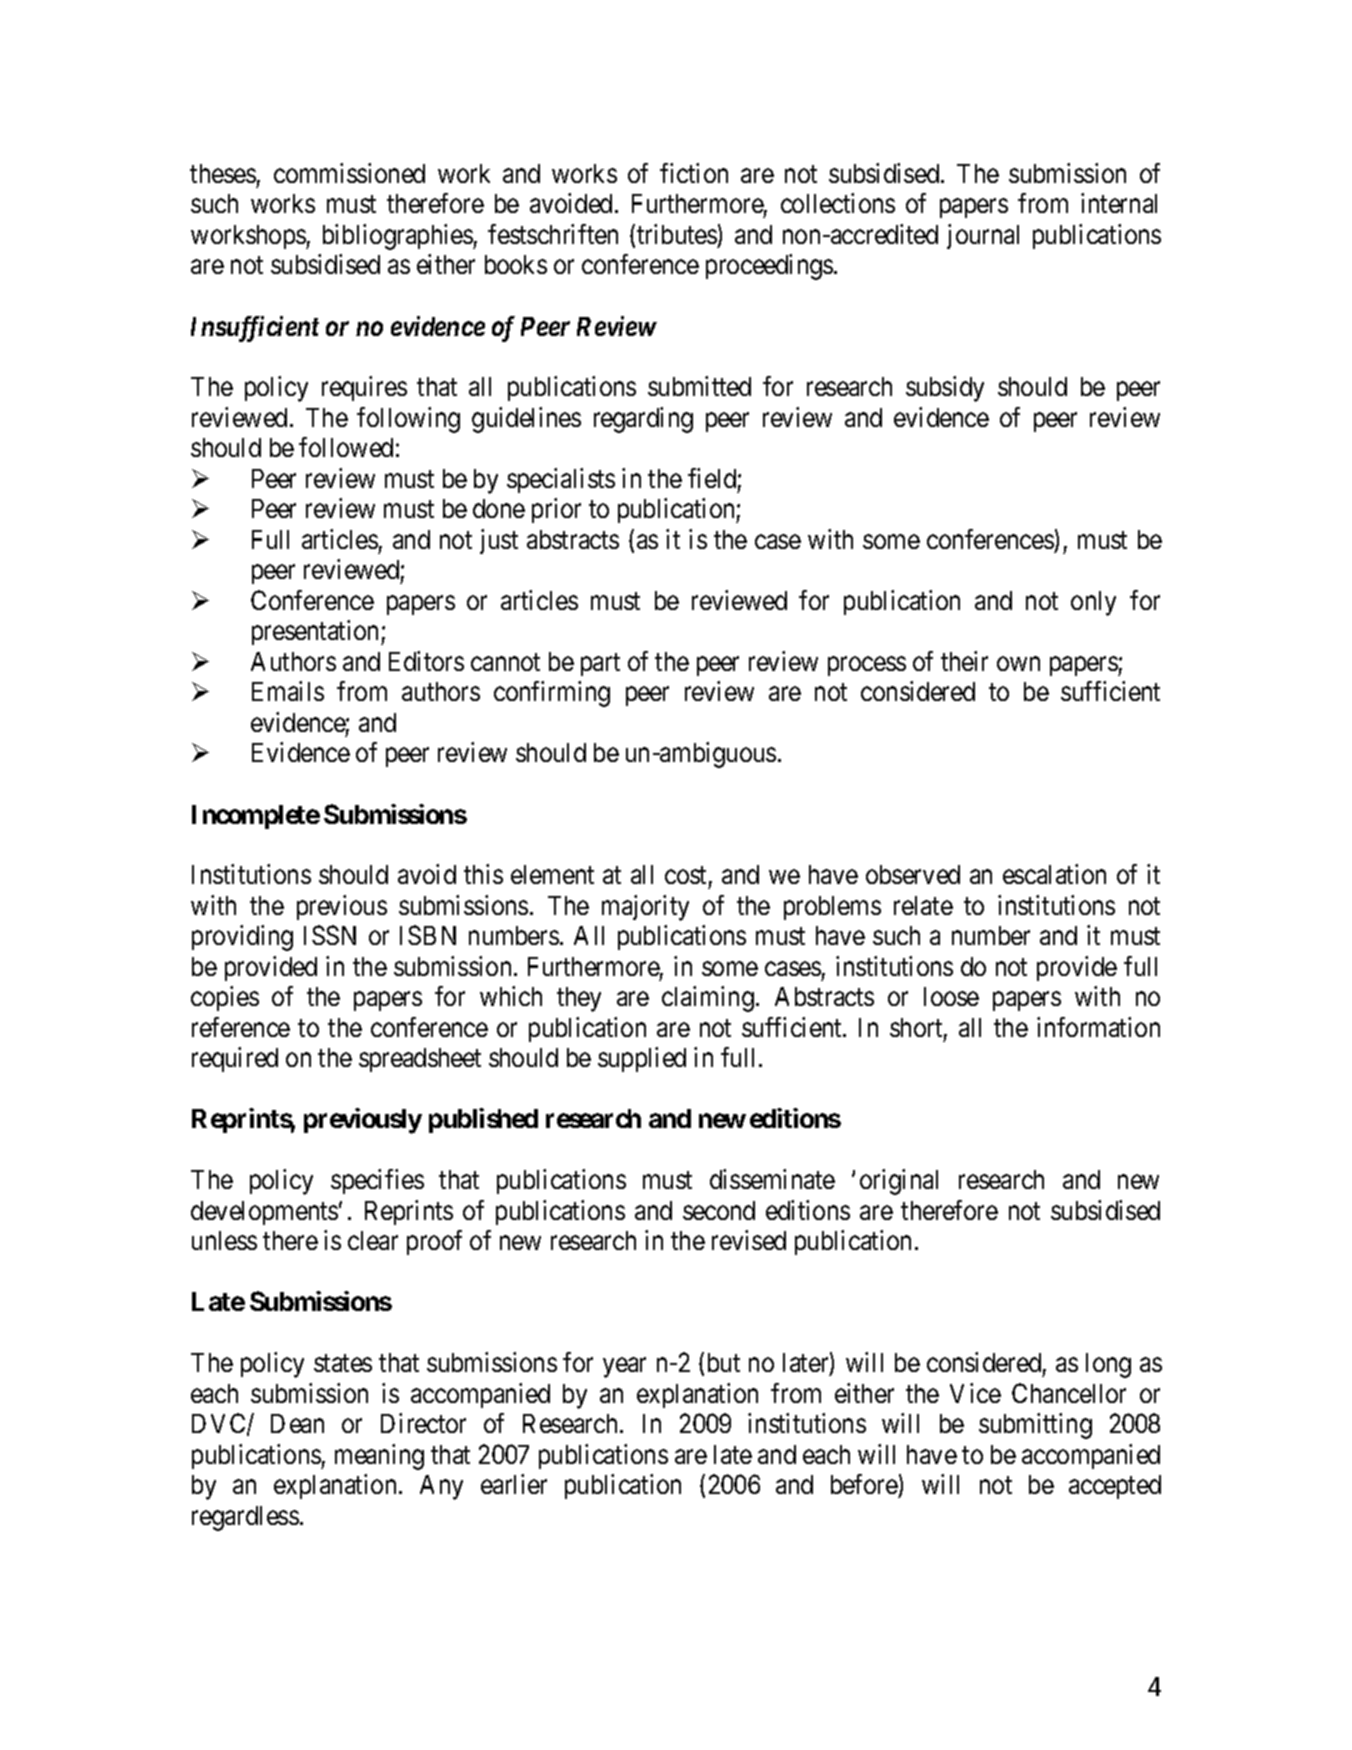 The image size is (1352, 1750). What do you see at coordinates (677, 234) in the screenshot?
I see `tributes` at bounding box center [677, 234].
